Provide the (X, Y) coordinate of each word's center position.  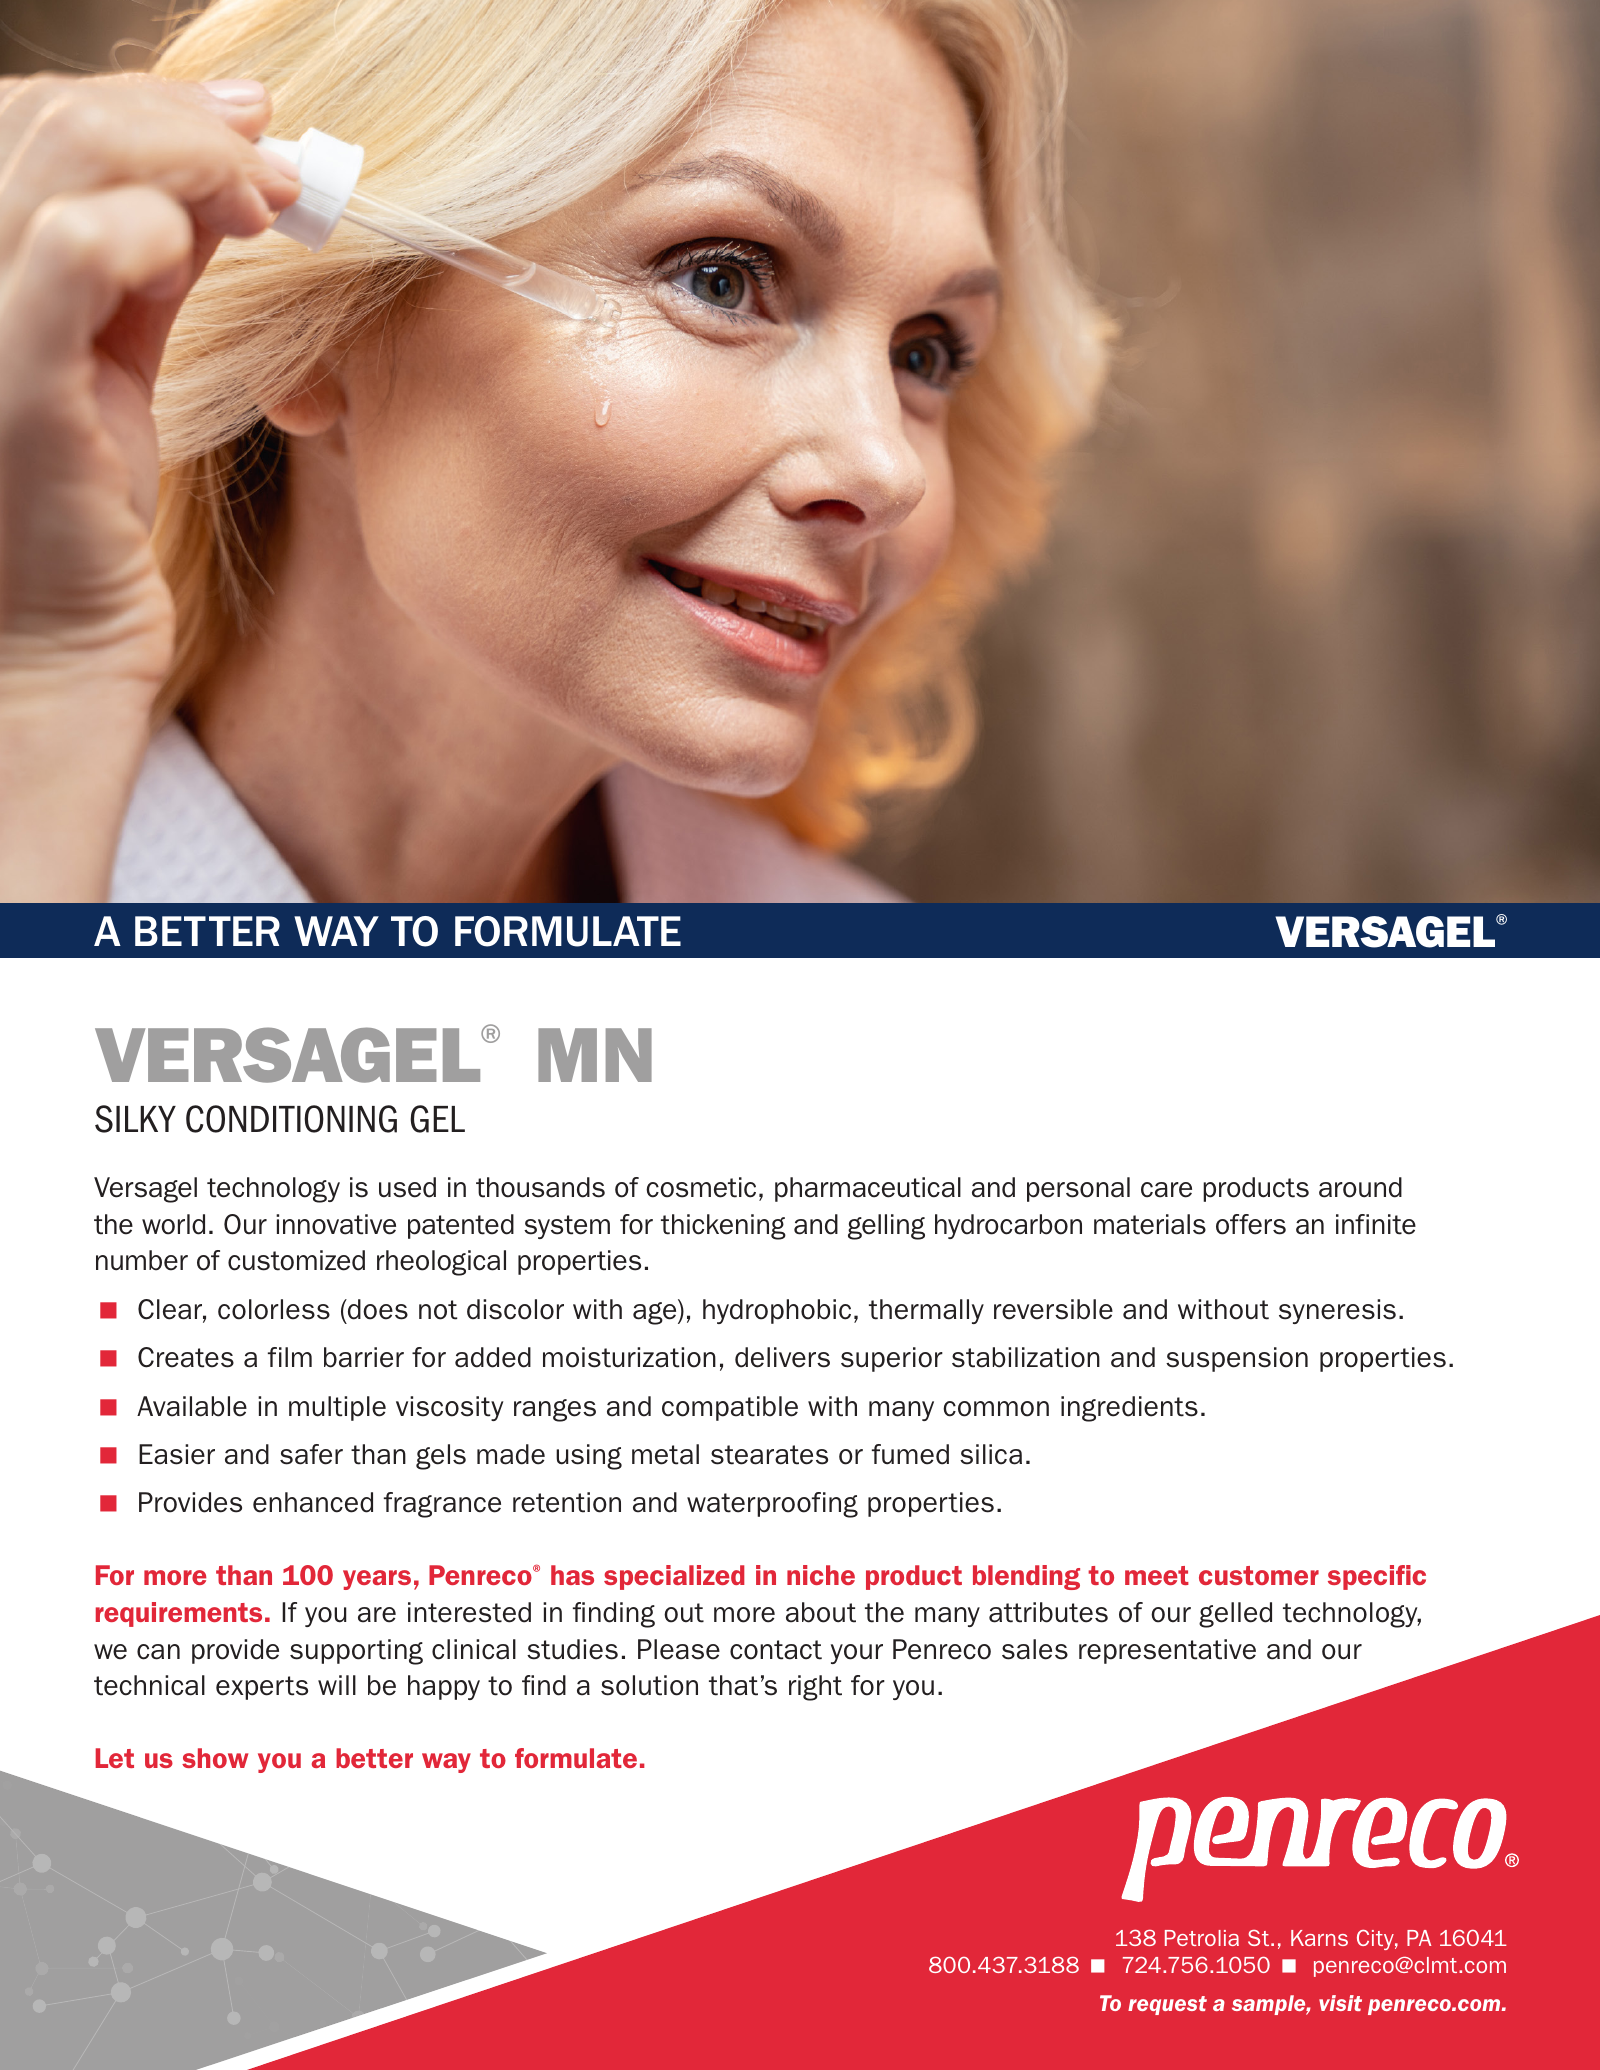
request (1167, 2005)
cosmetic (701, 1187)
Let (115, 1758)
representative (1167, 1651)
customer (1259, 1575)
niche (821, 1575)
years (377, 1580)
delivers (782, 1357)
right (815, 1688)
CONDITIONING (291, 1119)
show (215, 1758)
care (1166, 1190)
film (290, 1357)
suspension (1237, 1359)
